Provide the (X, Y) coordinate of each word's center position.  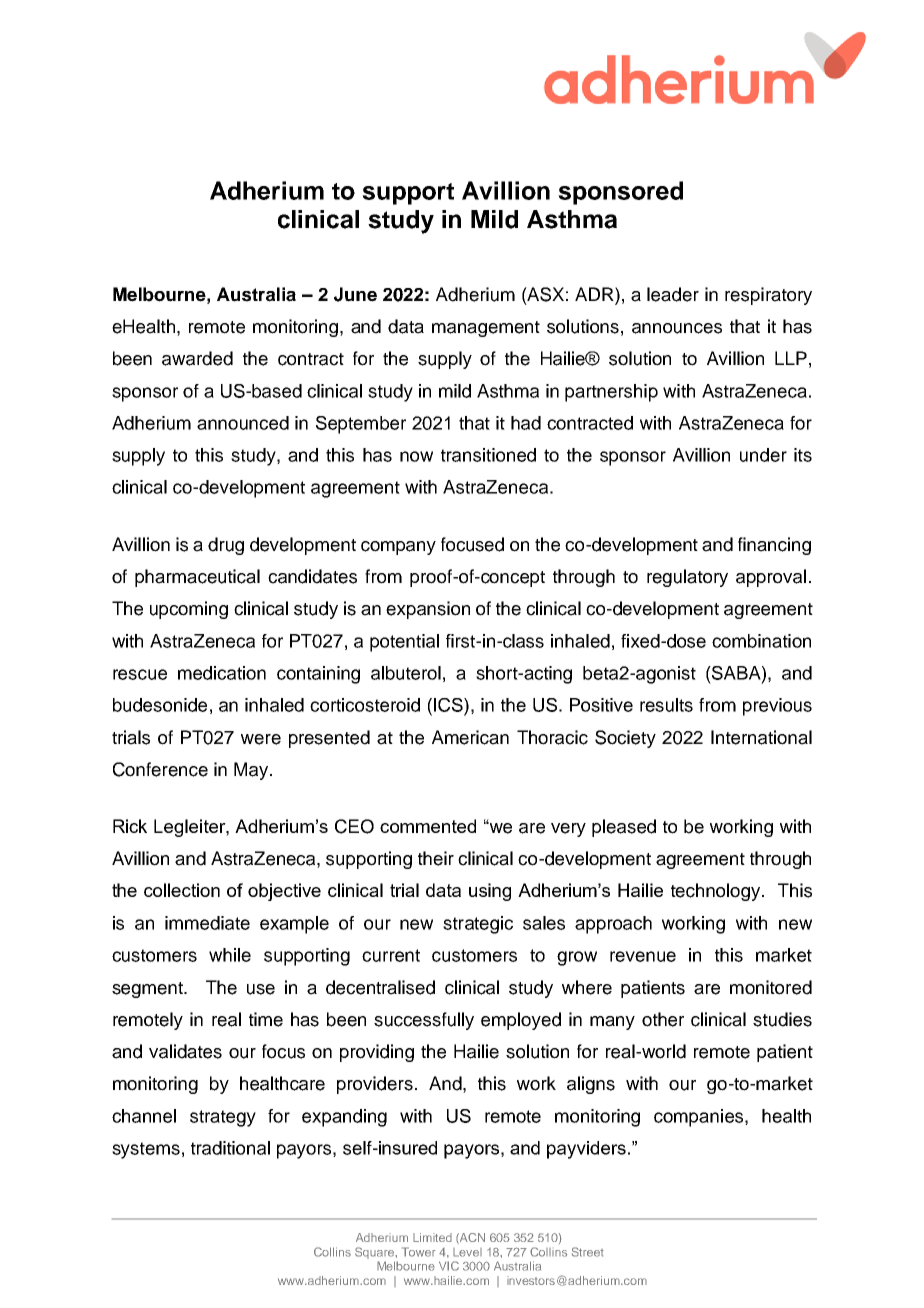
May (251, 771)
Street (588, 1252)
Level (467, 1252)
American (470, 737)
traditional (230, 1148)
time (266, 1019)
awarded (197, 358)
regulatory (687, 578)
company (398, 548)
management (486, 329)
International (761, 737)
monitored (771, 987)
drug (226, 546)
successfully (424, 1021)
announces (677, 328)
